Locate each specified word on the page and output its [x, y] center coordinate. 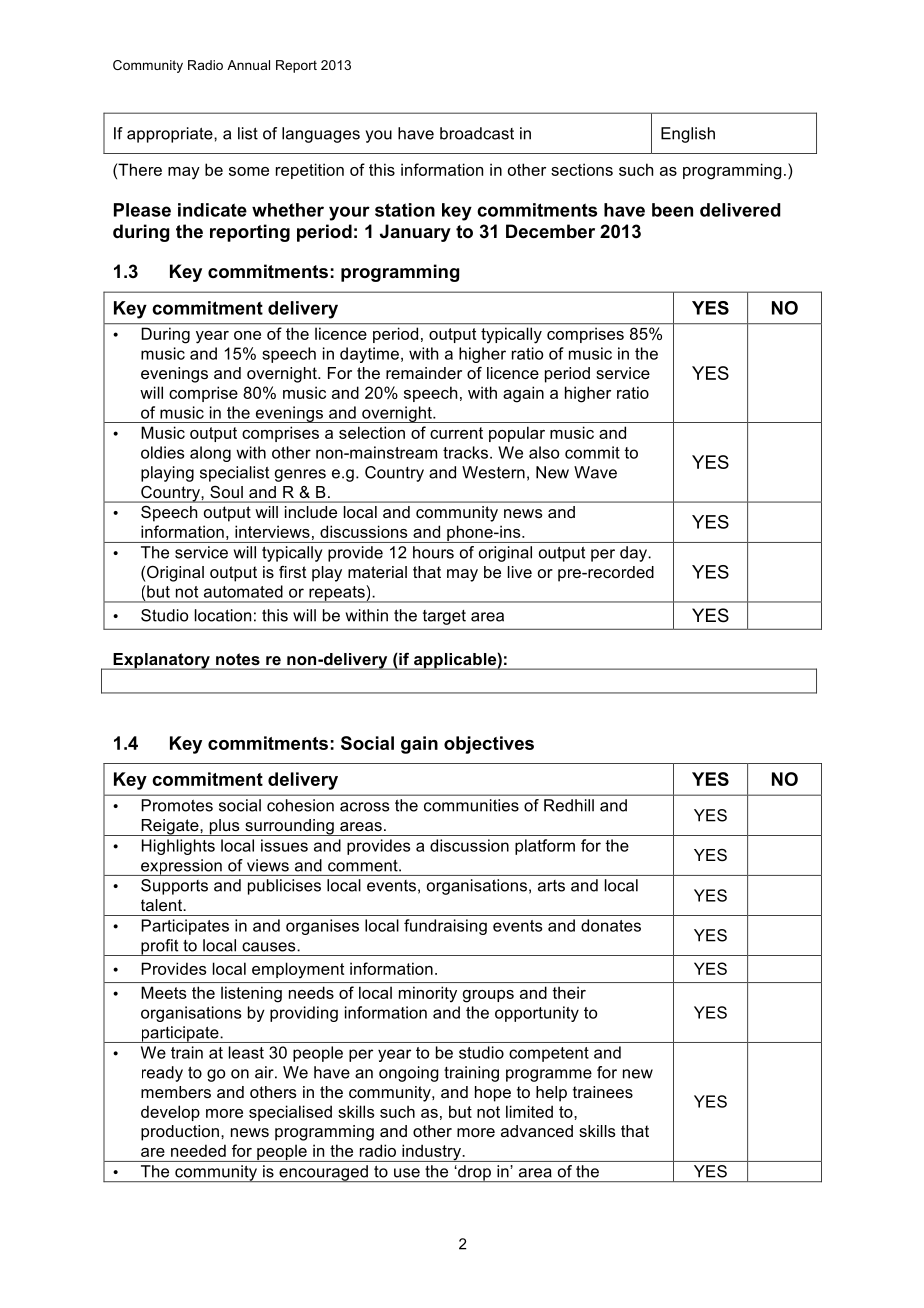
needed [198, 1150]
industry [431, 1153]
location [223, 615]
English [688, 135]
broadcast [477, 133]
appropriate [171, 135]
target [444, 617]
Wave [595, 472]
